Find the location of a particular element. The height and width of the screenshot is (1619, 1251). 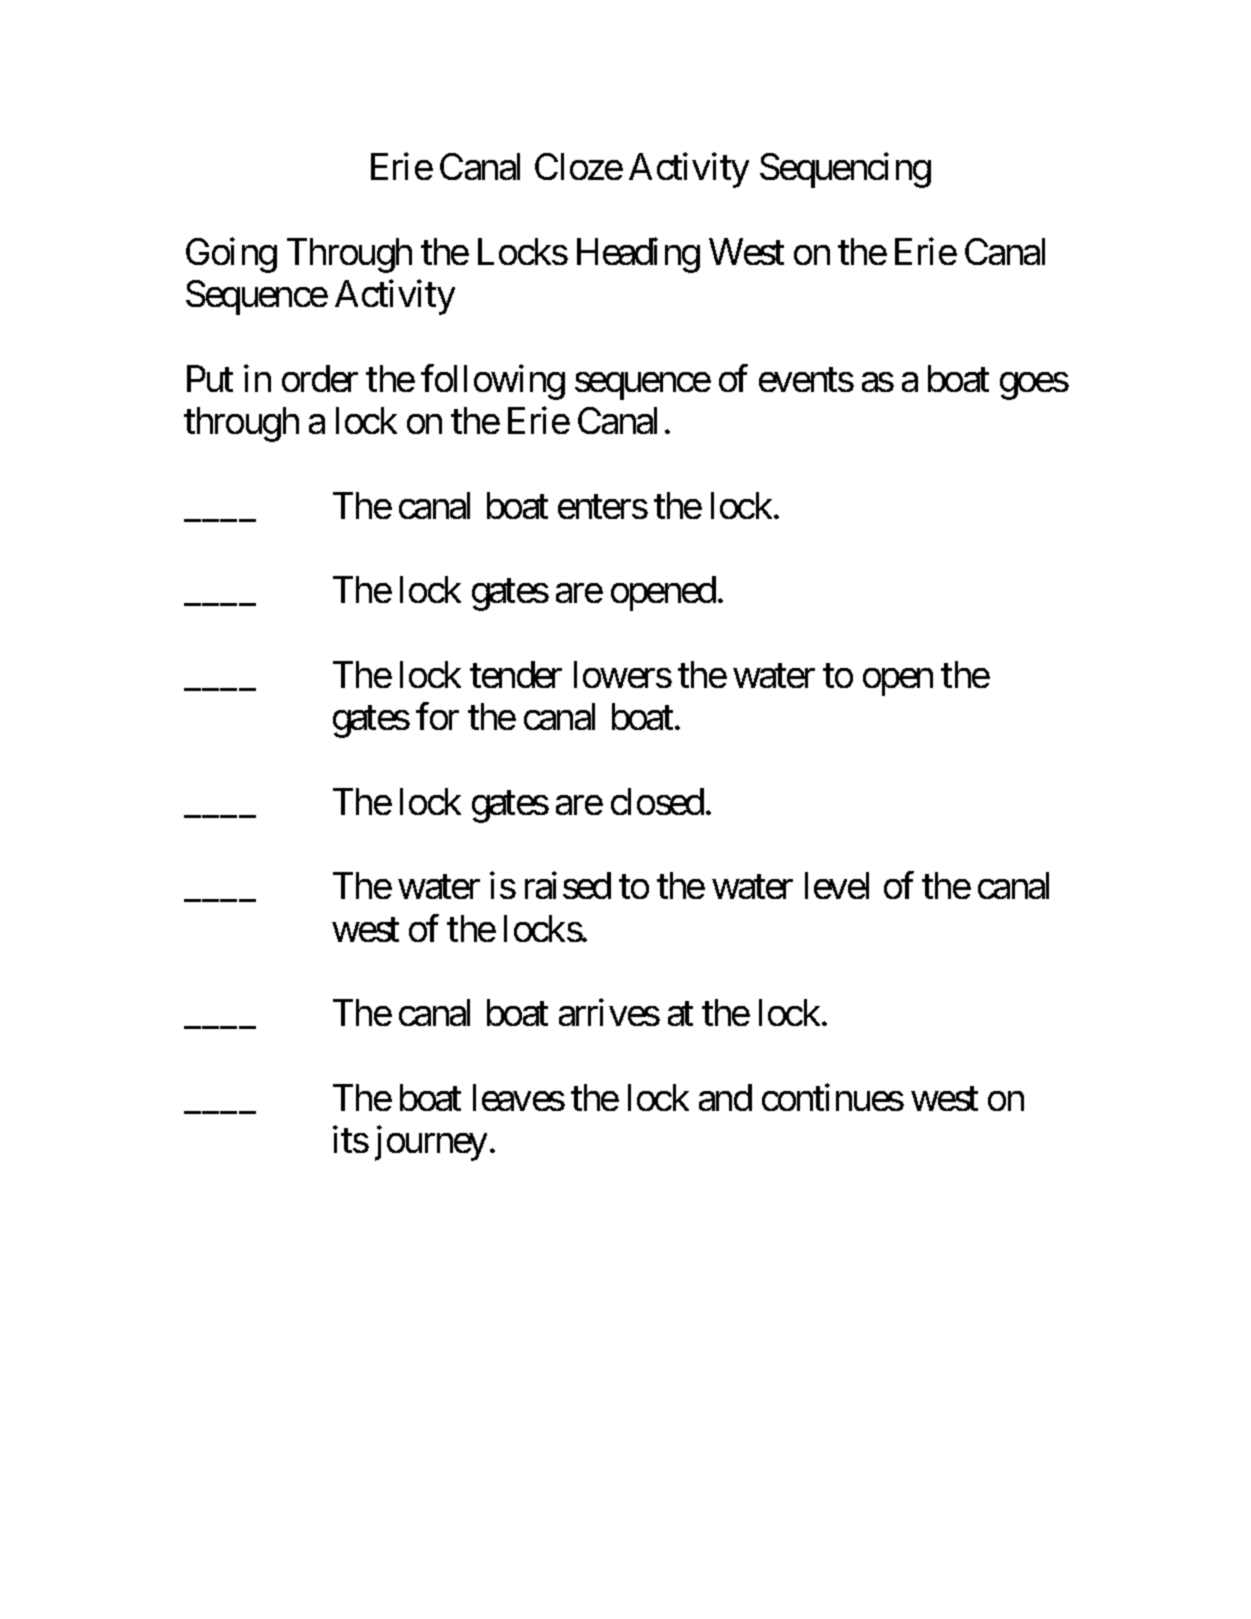

journey is located at coordinates (431, 1143).
